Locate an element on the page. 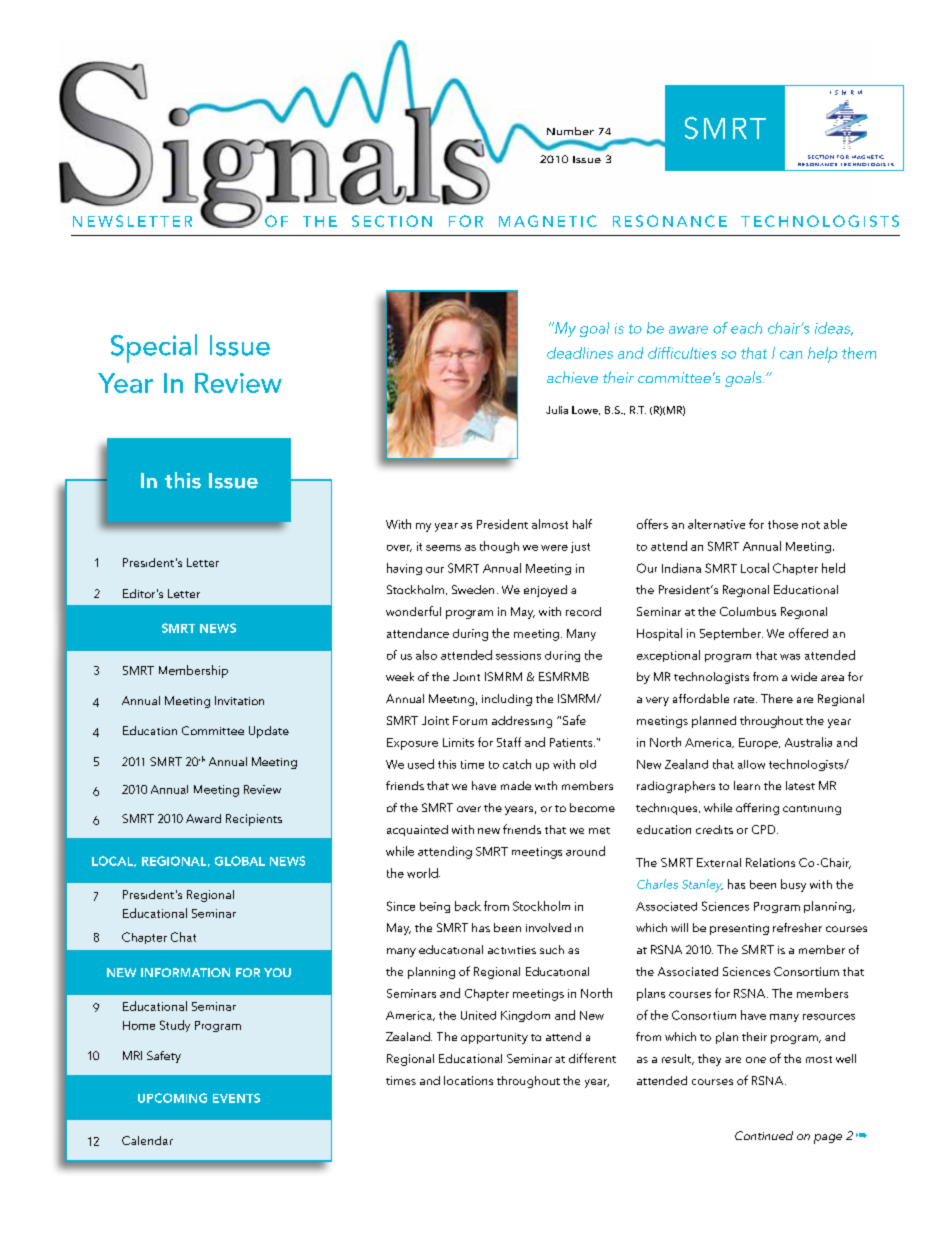 This image has width=952, height=1233. Special is located at coordinates (154, 348).
